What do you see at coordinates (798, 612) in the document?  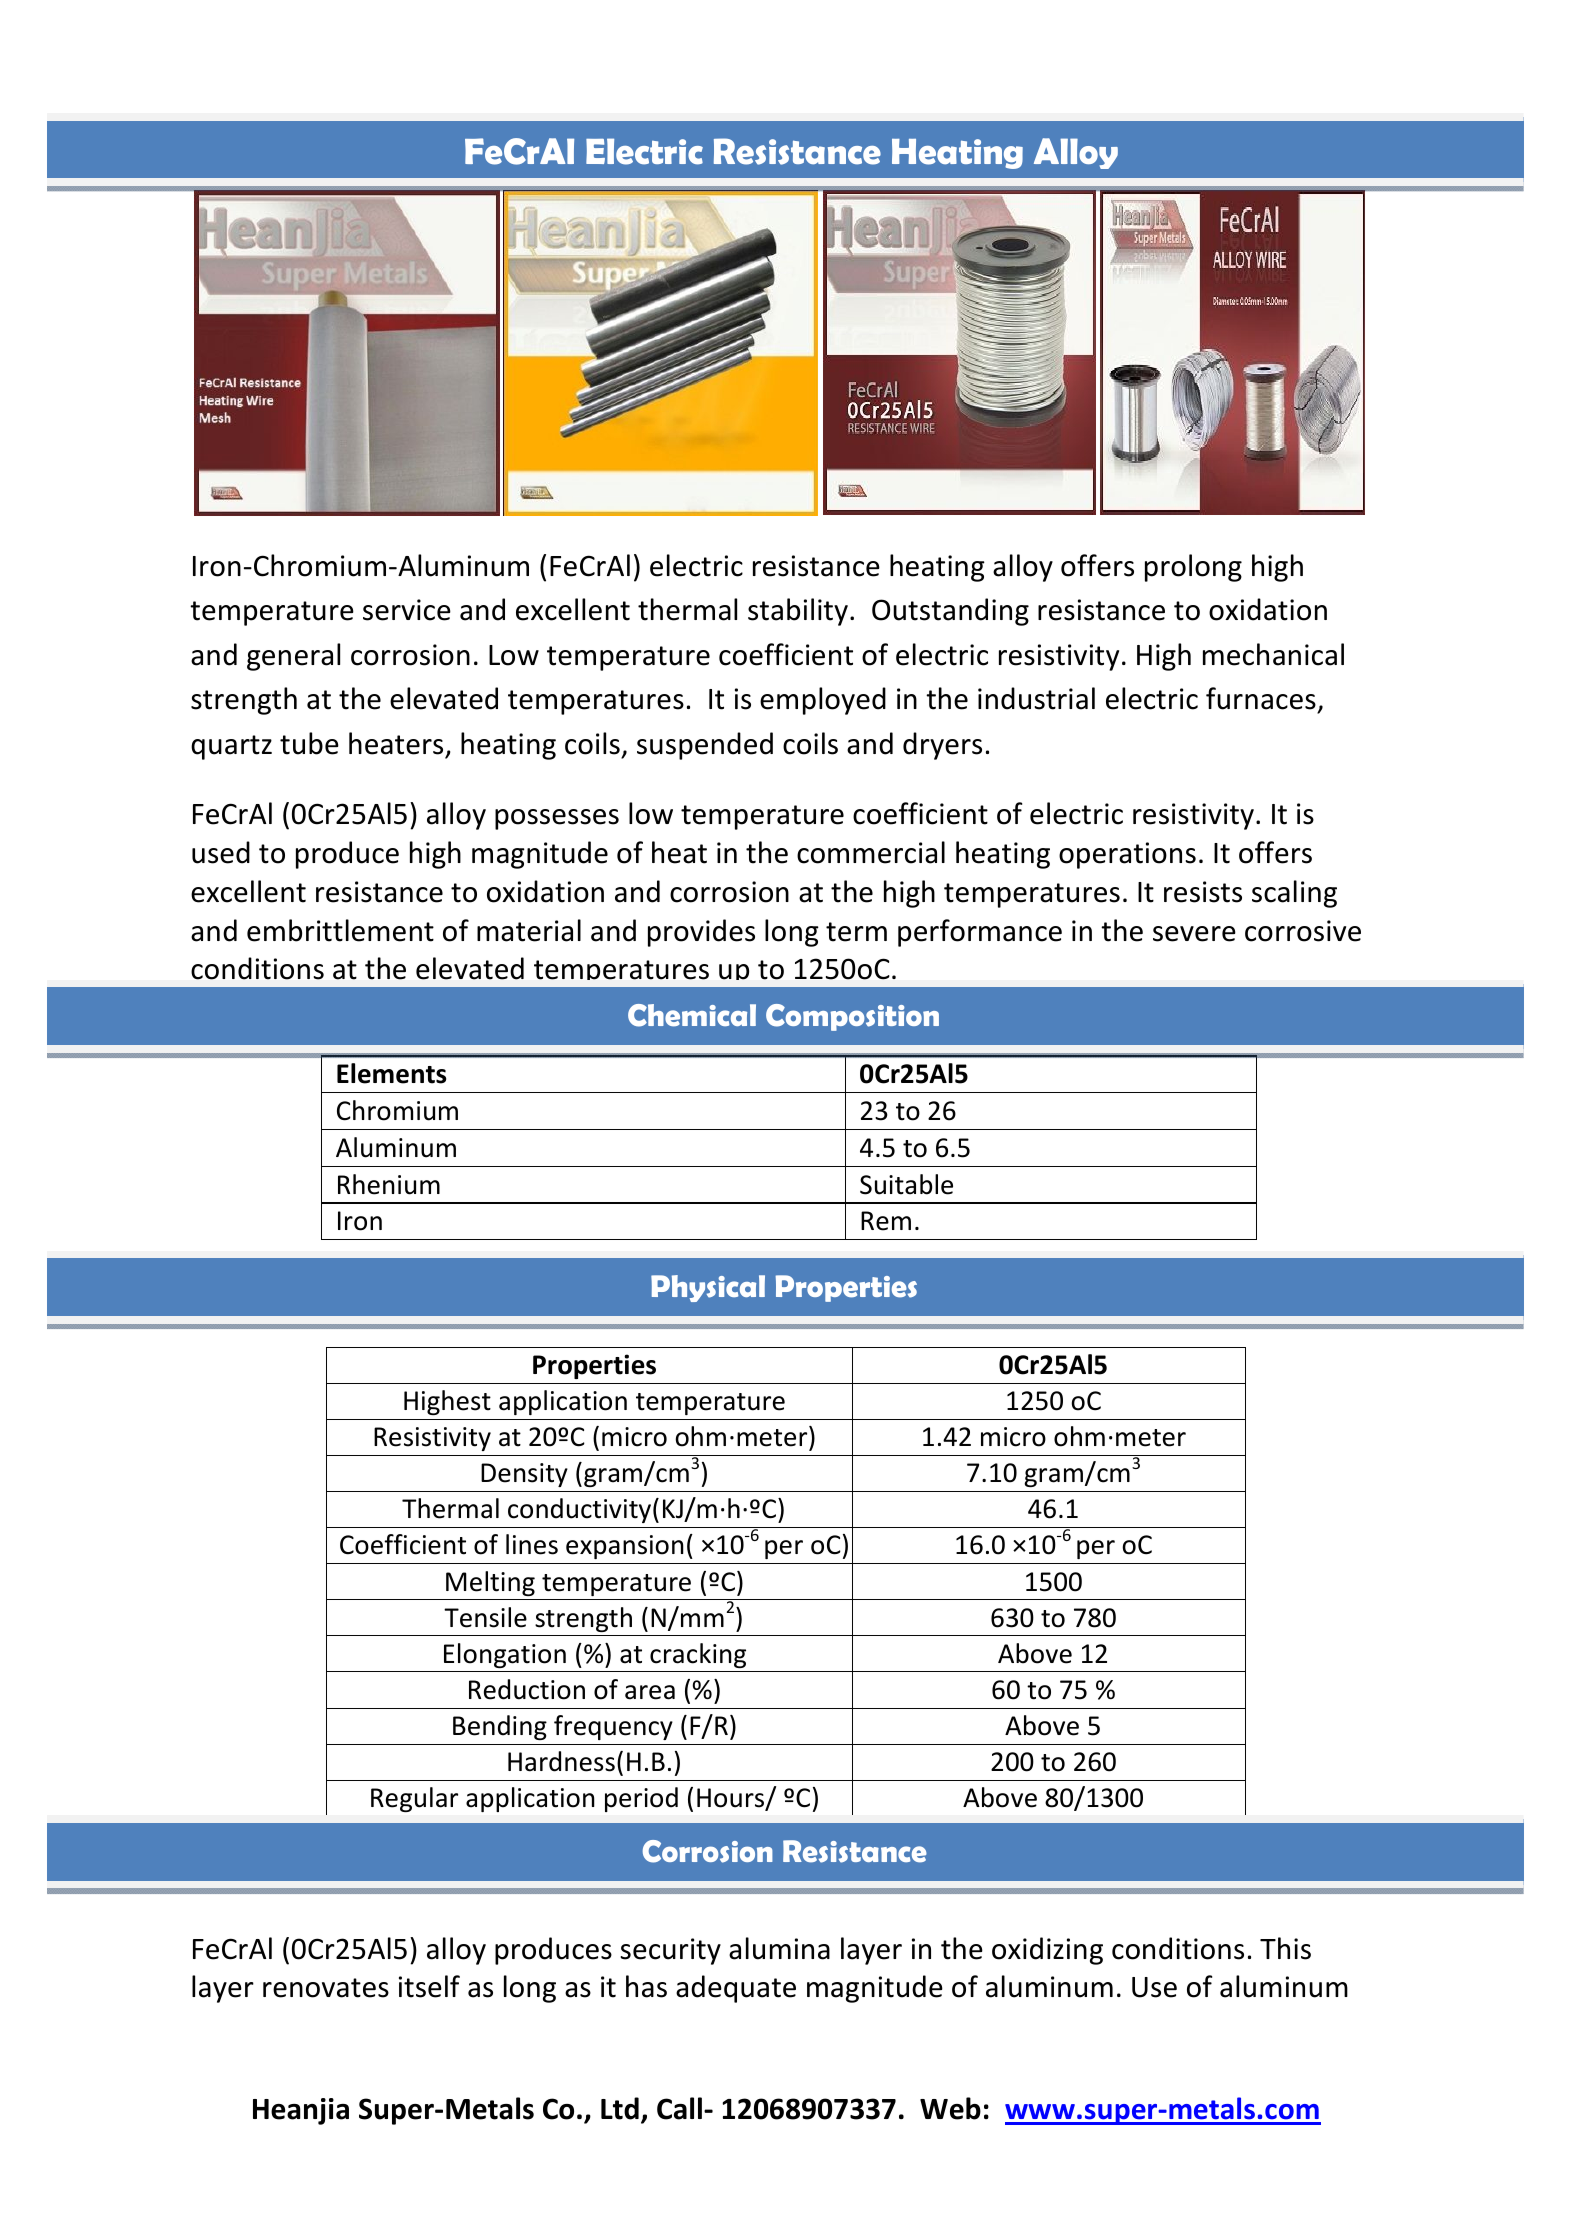 I see `stability` at bounding box center [798, 612].
